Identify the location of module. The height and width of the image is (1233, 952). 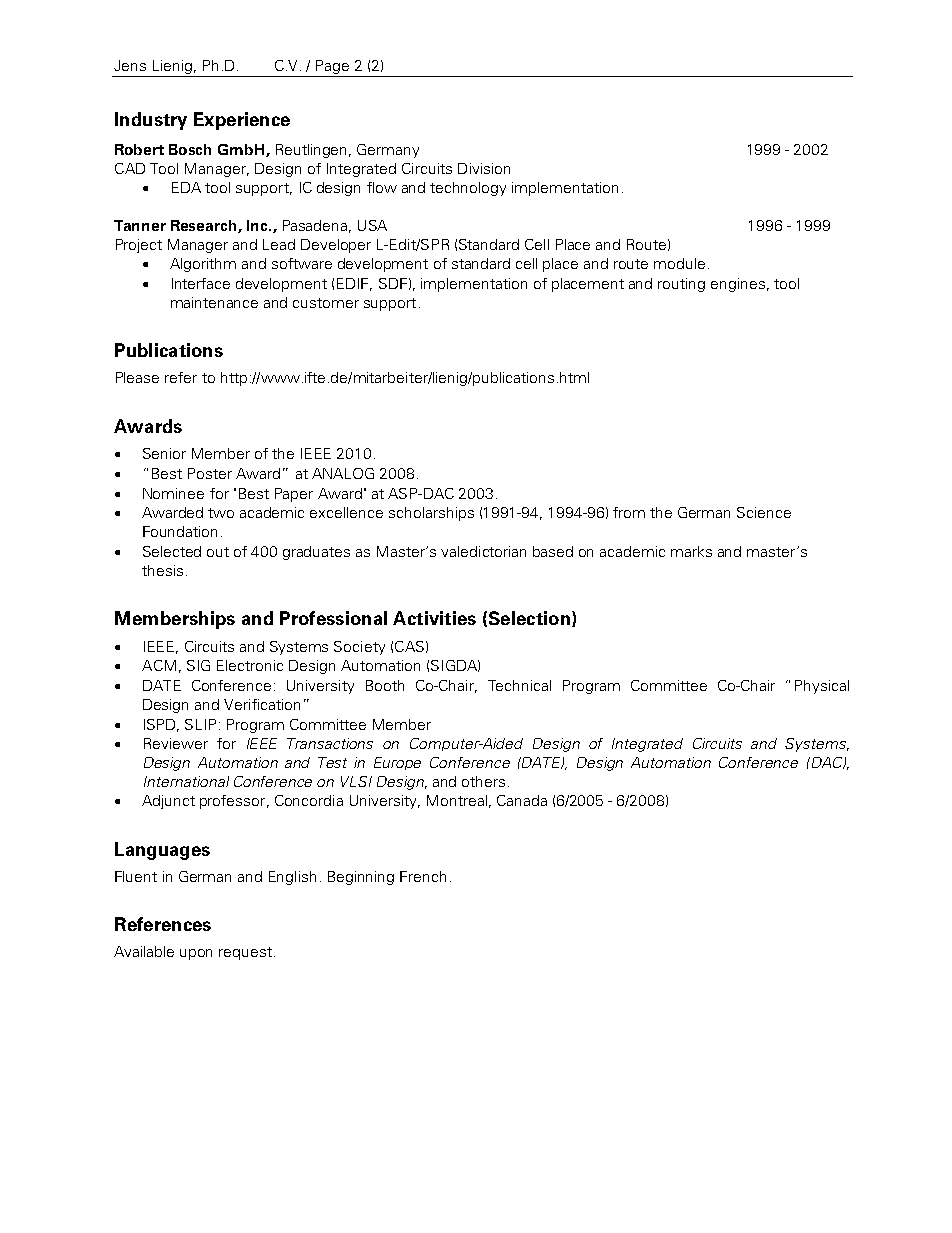
(679, 263).
